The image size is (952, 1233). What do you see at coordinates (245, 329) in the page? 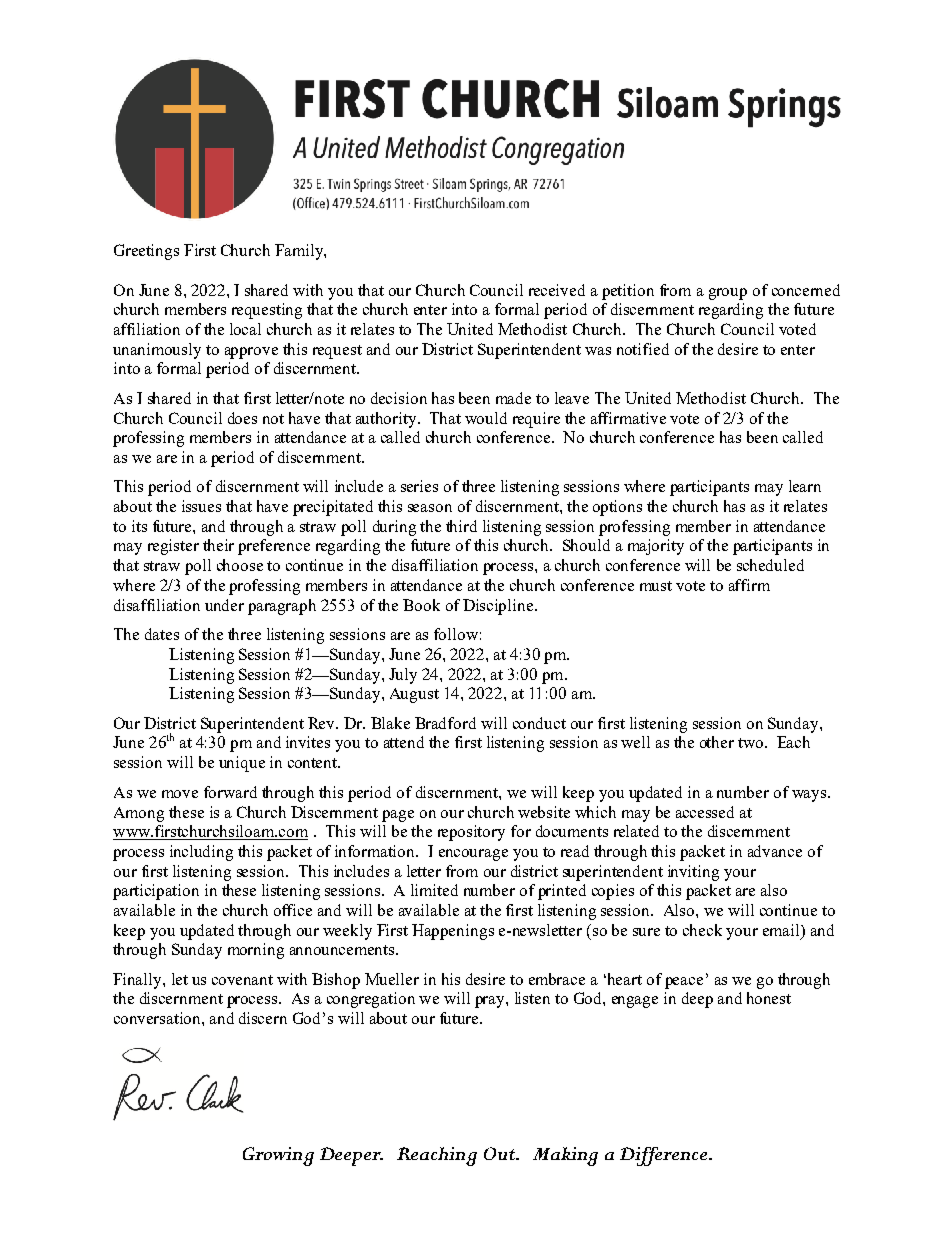
I see `local` at bounding box center [245, 329].
